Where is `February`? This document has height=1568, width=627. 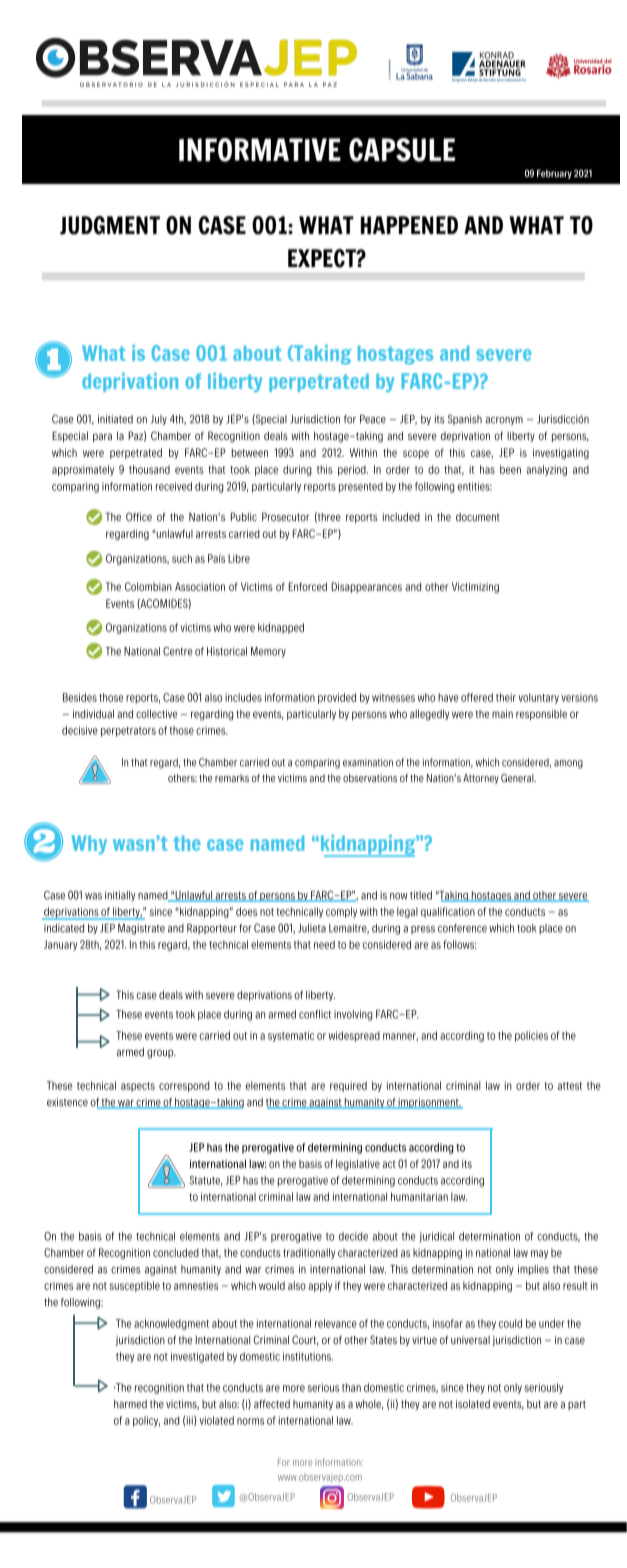
February is located at coordinates (554, 174).
